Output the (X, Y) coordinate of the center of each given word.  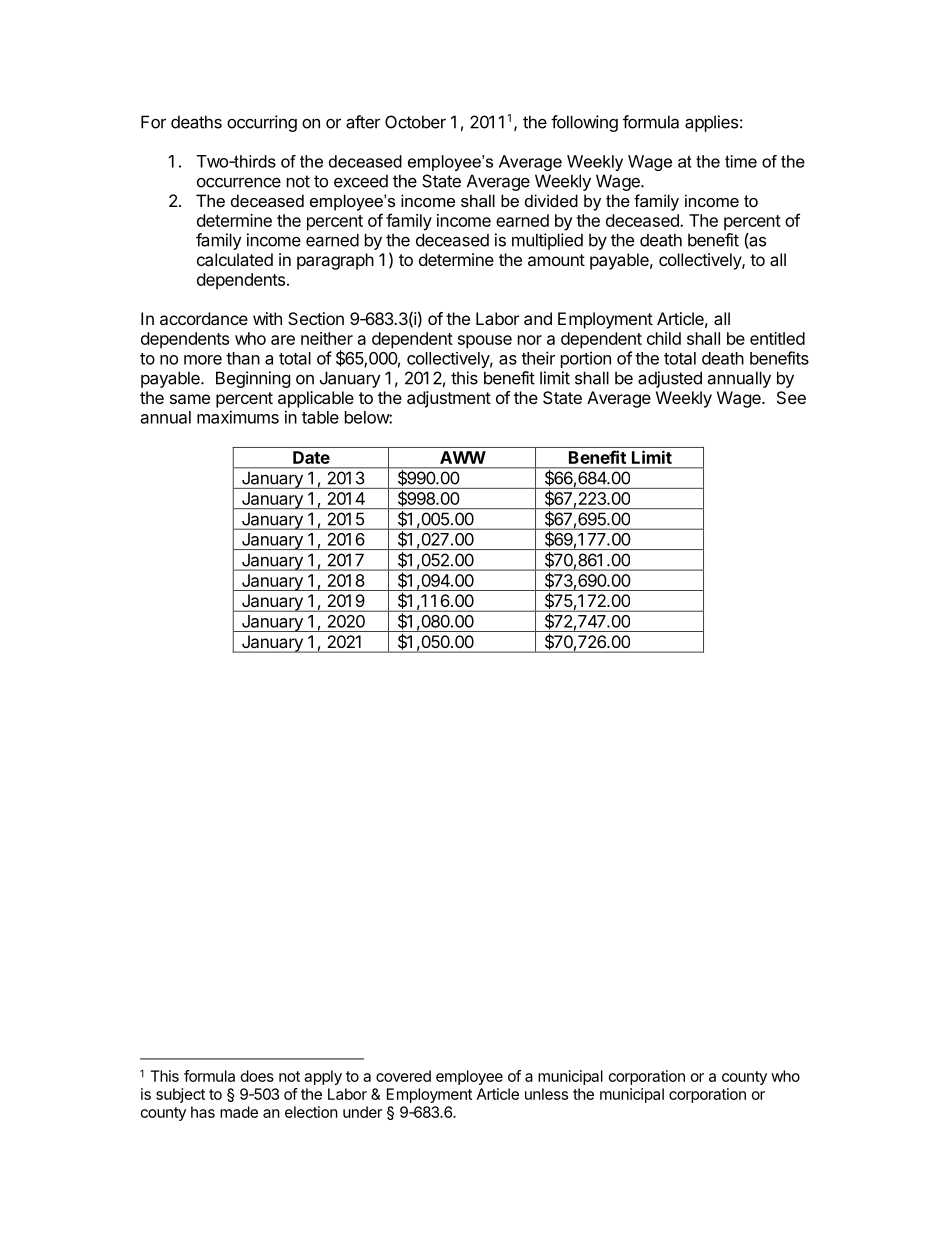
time (741, 161)
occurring (262, 123)
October (415, 122)
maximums (238, 417)
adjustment (449, 399)
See (791, 397)
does (257, 1076)
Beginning (253, 379)
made (239, 1112)
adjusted (670, 379)
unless (546, 1094)
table (320, 417)
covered (403, 1076)
